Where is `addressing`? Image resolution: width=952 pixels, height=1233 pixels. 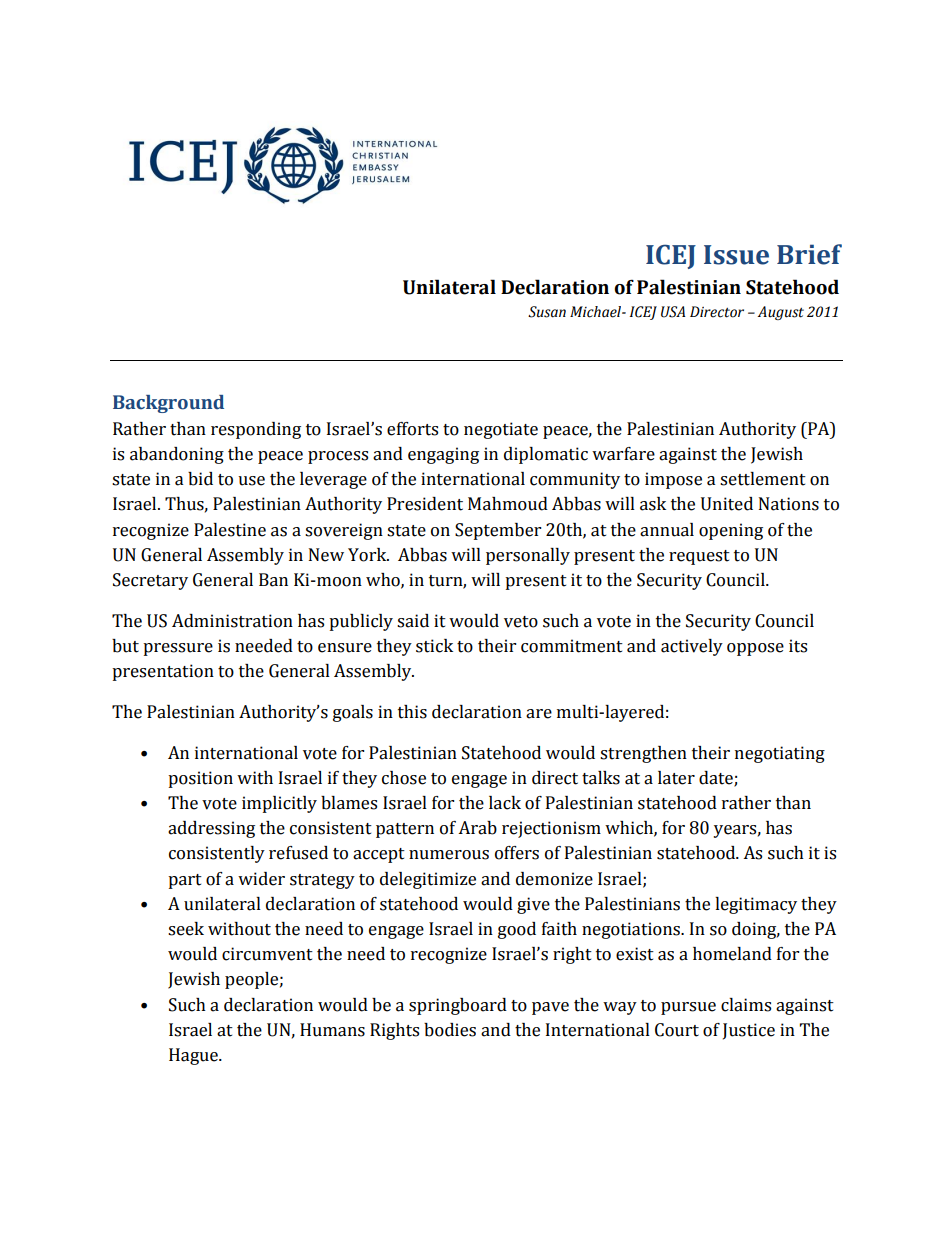
addressing is located at coordinates (211, 829).
